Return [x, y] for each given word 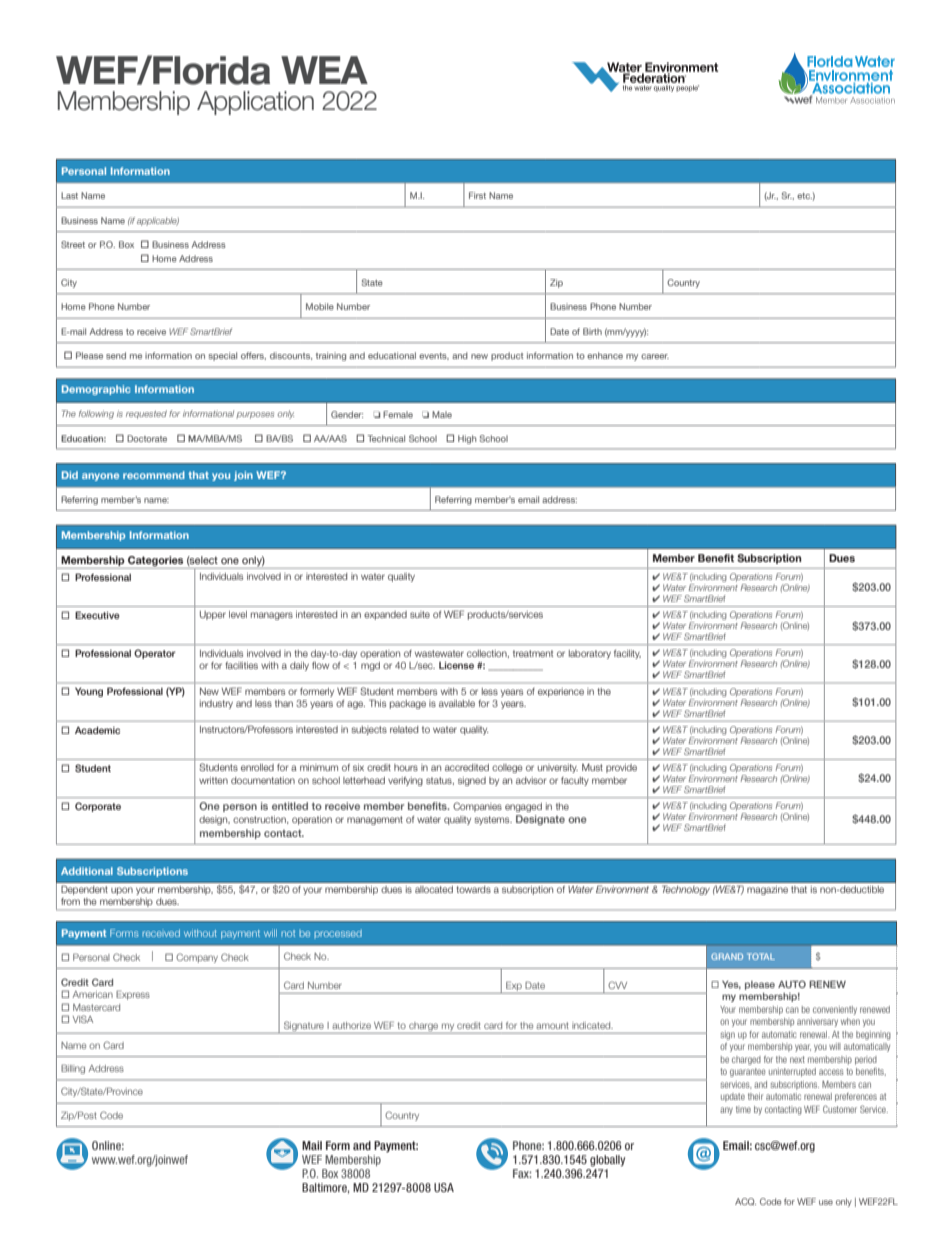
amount [552, 1025]
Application [255, 103]
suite [420, 614]
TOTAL [761, 956]
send [116, 355]
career [655, 356]
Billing [73, 1069]
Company [197, 958]
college [507, 768]
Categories [155, 561]
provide [621, 768]
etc [804, 196]
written [213, 780]
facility [627, 654]
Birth [592, 331]
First [477, 195]
